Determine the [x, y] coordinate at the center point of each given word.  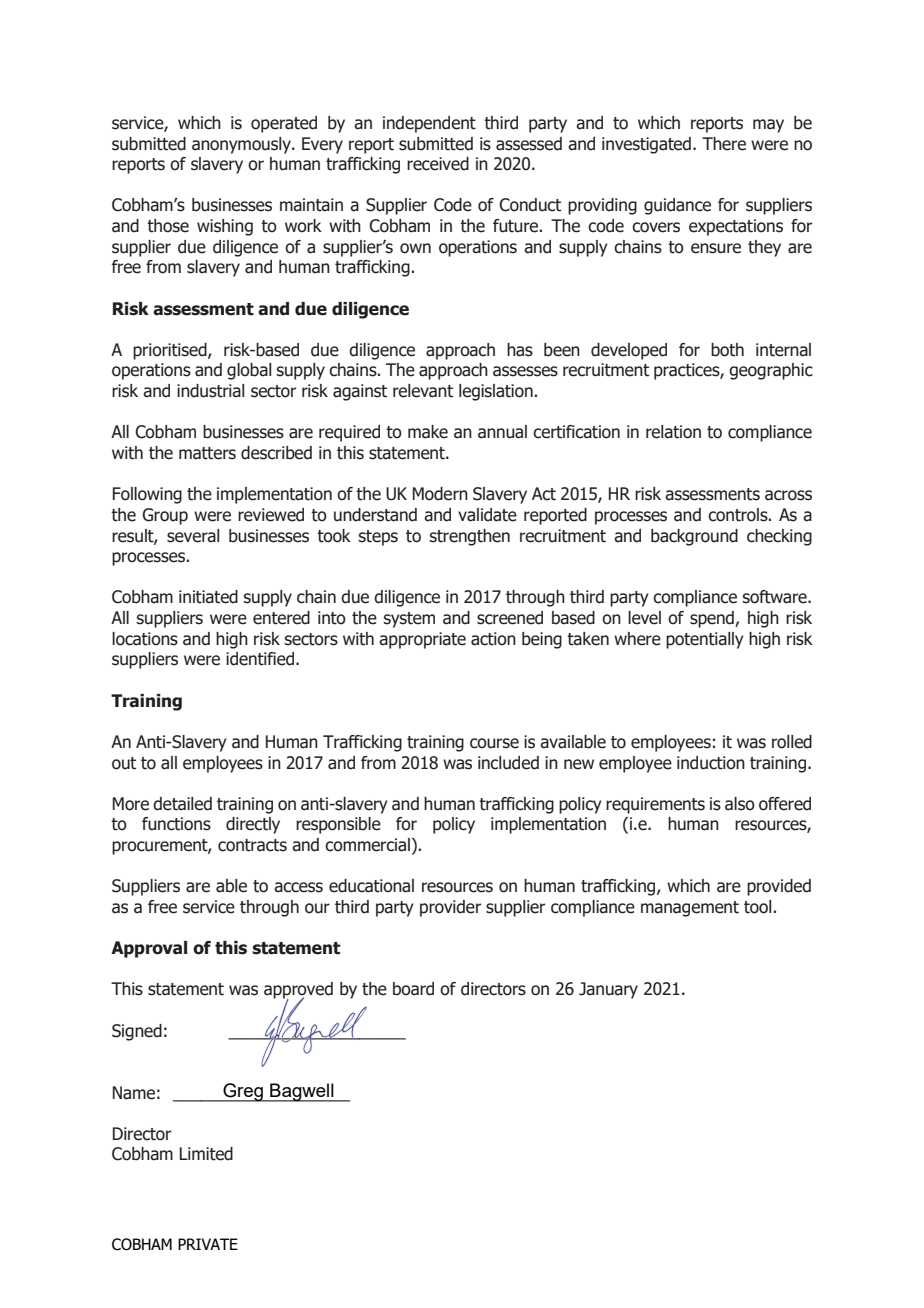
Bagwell [302, 1092]
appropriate [422, 640]
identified [261, 659]
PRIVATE [208, 1244]
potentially [705, 640]
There [724, 144]
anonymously [242, 145]
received [438, 164]
